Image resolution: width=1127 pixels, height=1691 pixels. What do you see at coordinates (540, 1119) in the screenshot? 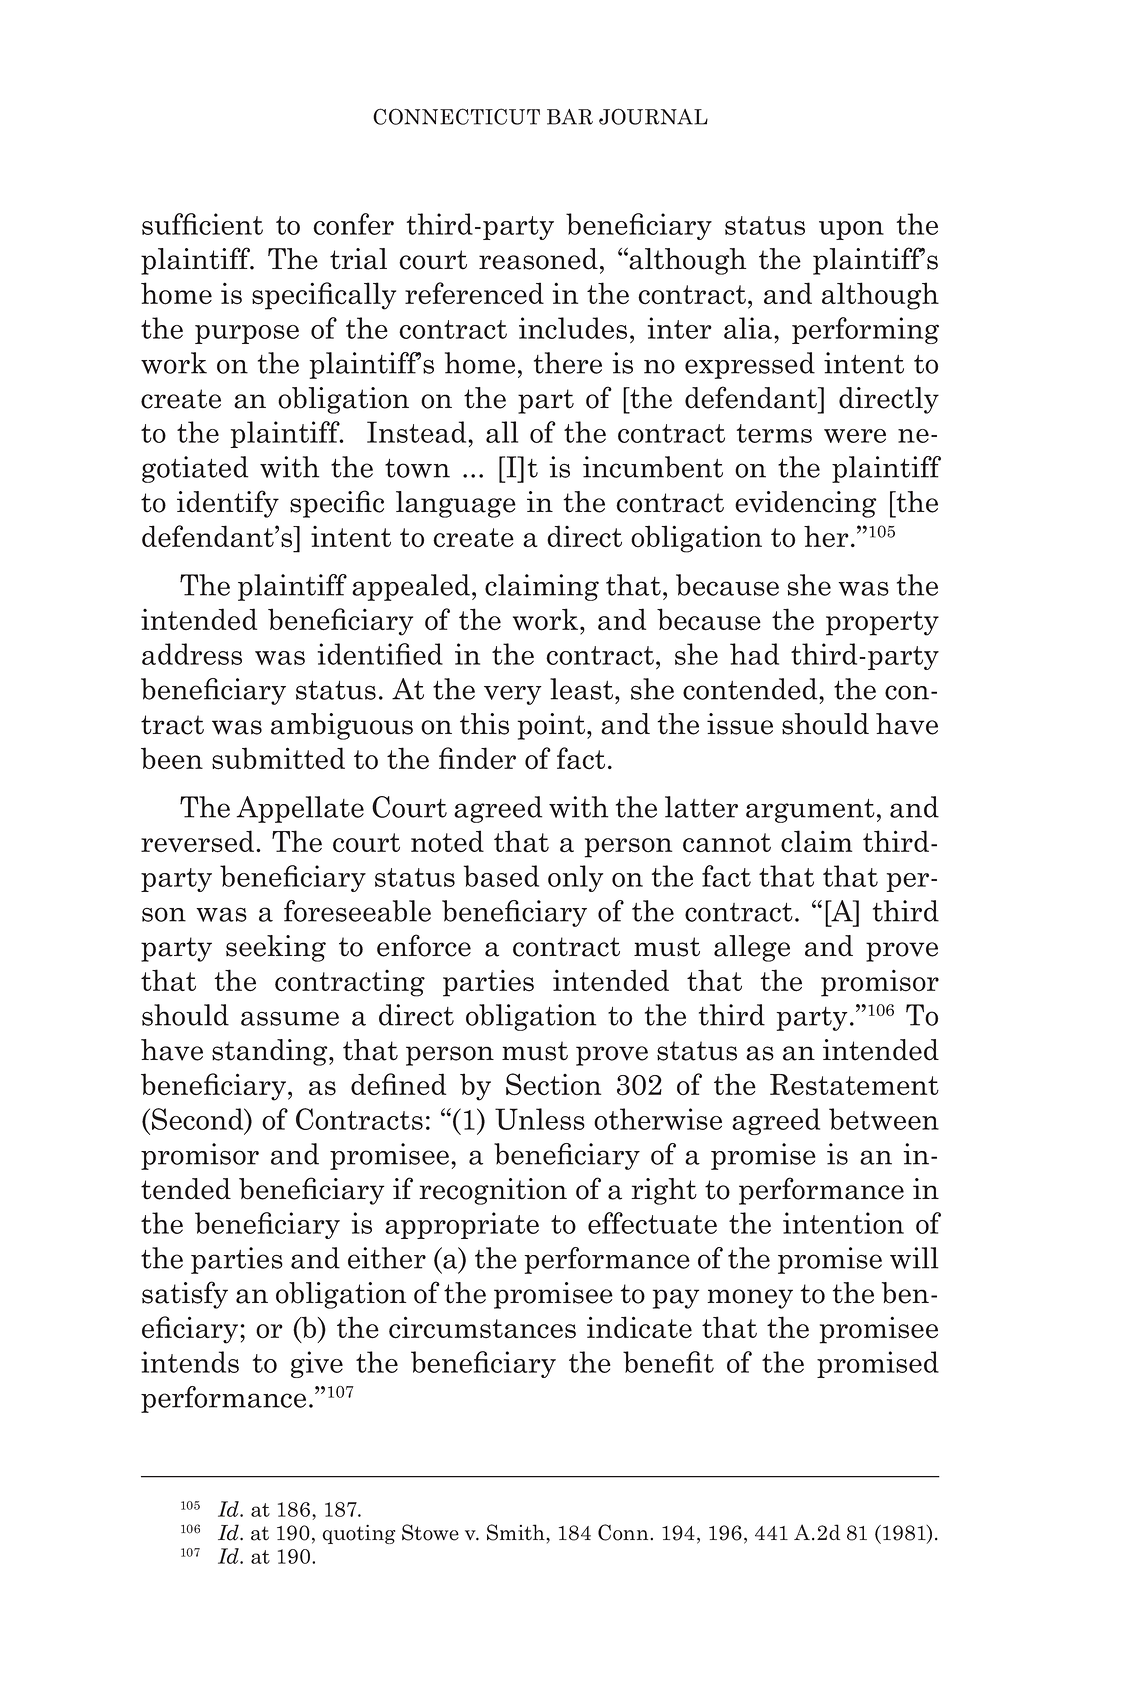
I see `Unless` at bounding box center [540, 1119].
